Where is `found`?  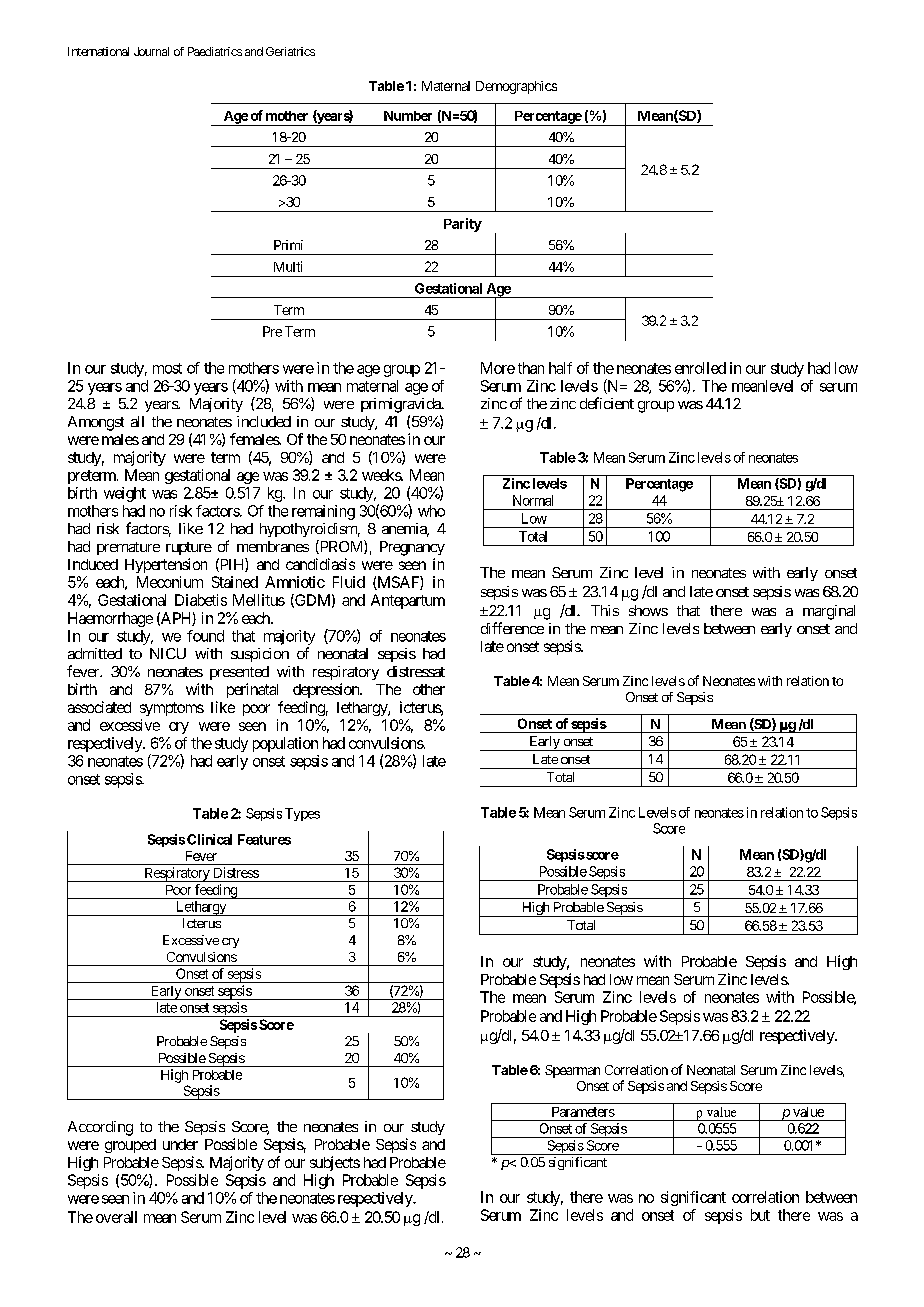 found is located at coordinates (205, 636).
